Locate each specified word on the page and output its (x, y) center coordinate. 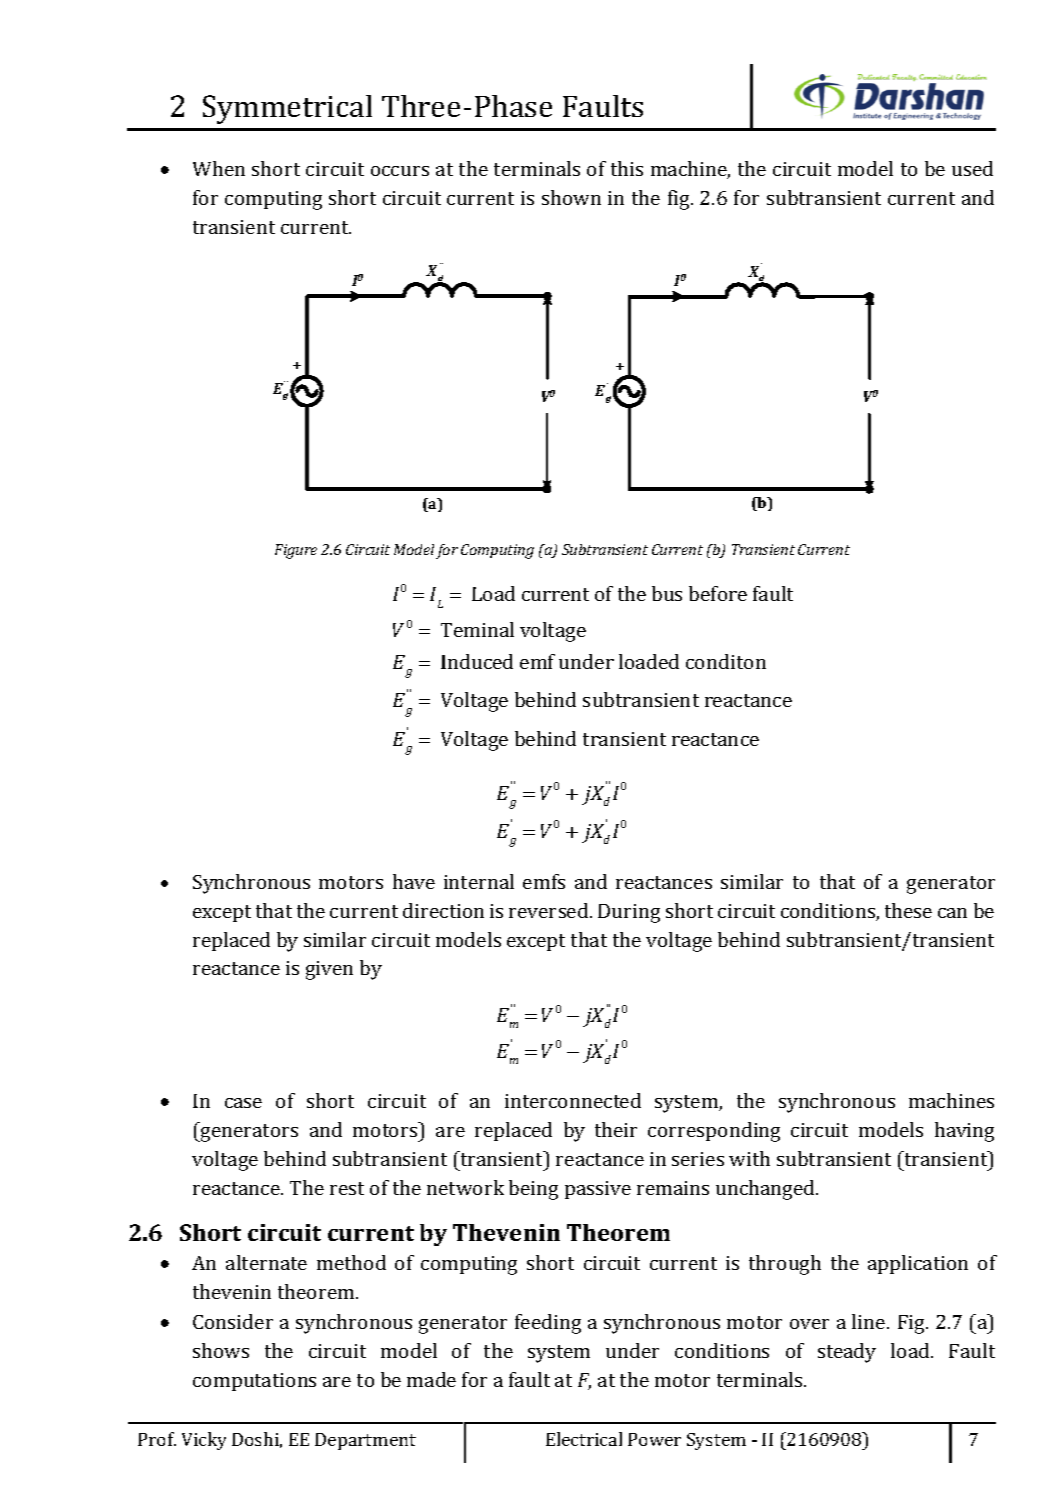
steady (847, 1353)
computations (254, 1382)
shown (571, 197)
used (972, 168)
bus (667, 593)
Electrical (584, 1439)
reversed (550, 910)
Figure (296, 551)
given (329, 970)
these (908, 910)
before (718, 593)
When (219, 168)
